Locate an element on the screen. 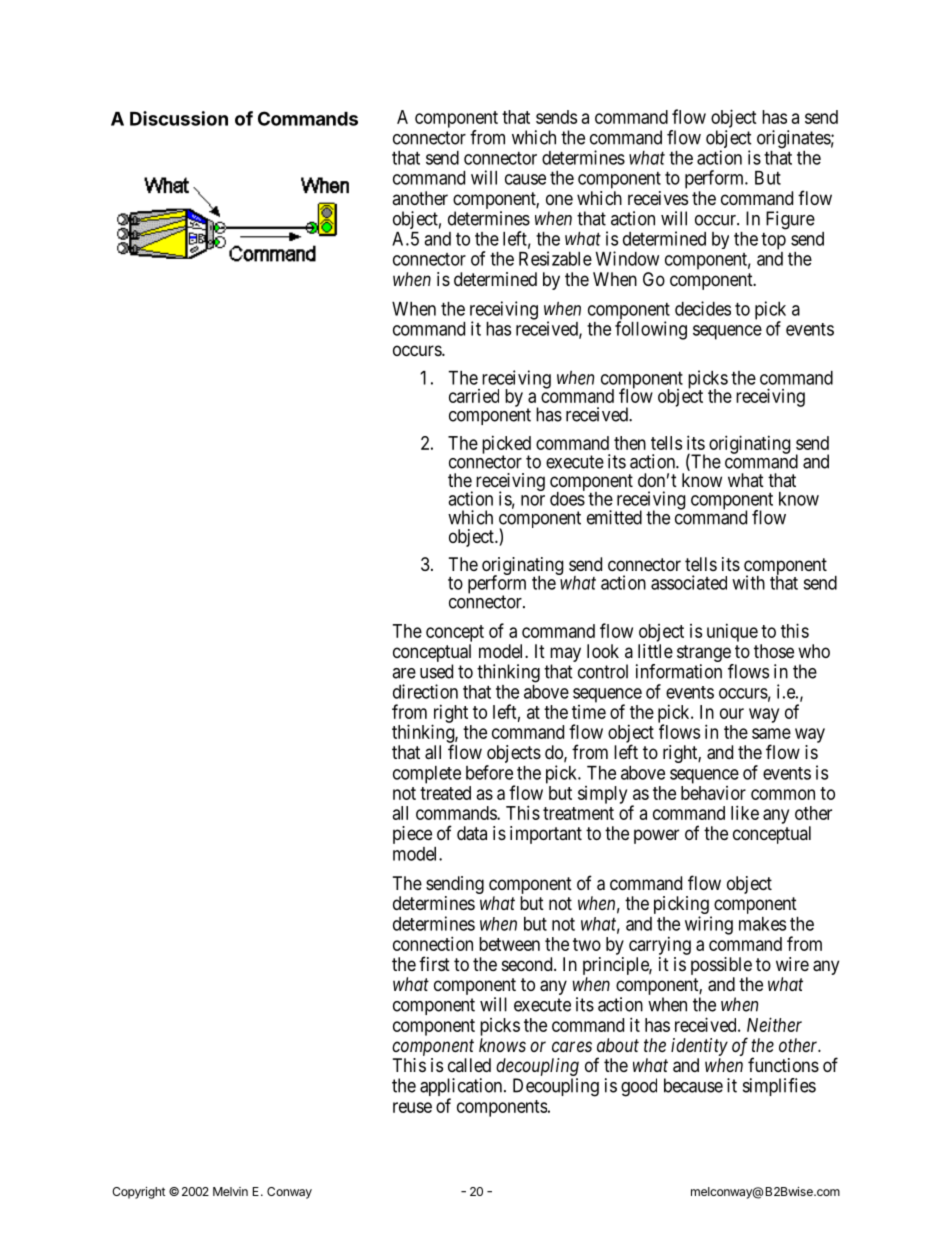  receives is located at coordinates (658, 198).
